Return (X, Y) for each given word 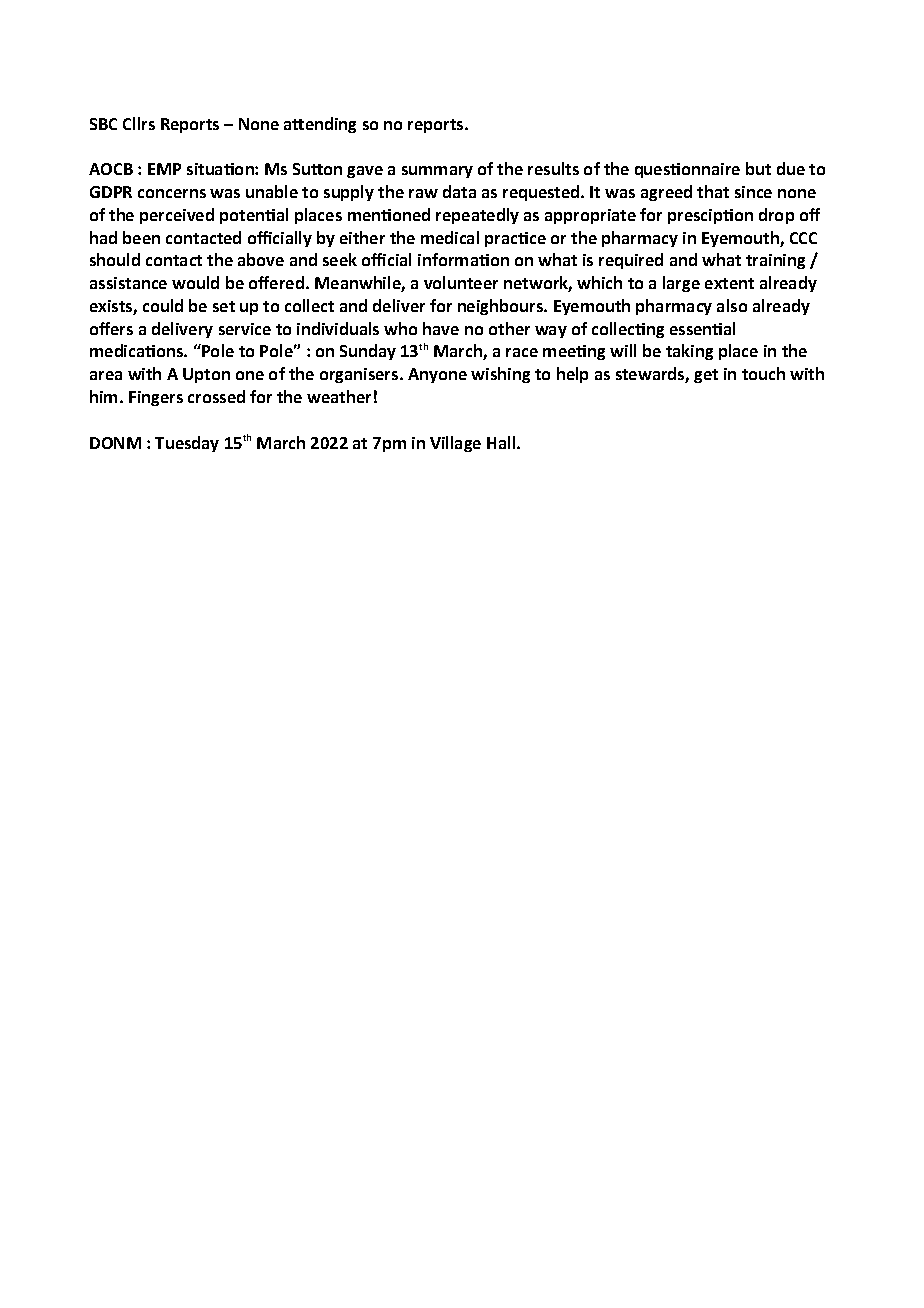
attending (320, 125)
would (195, 282)
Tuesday (187, 444)
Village (455, 444)
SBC (103, 124)
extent (729, 283)
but (758, 168)
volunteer (461, 282)
